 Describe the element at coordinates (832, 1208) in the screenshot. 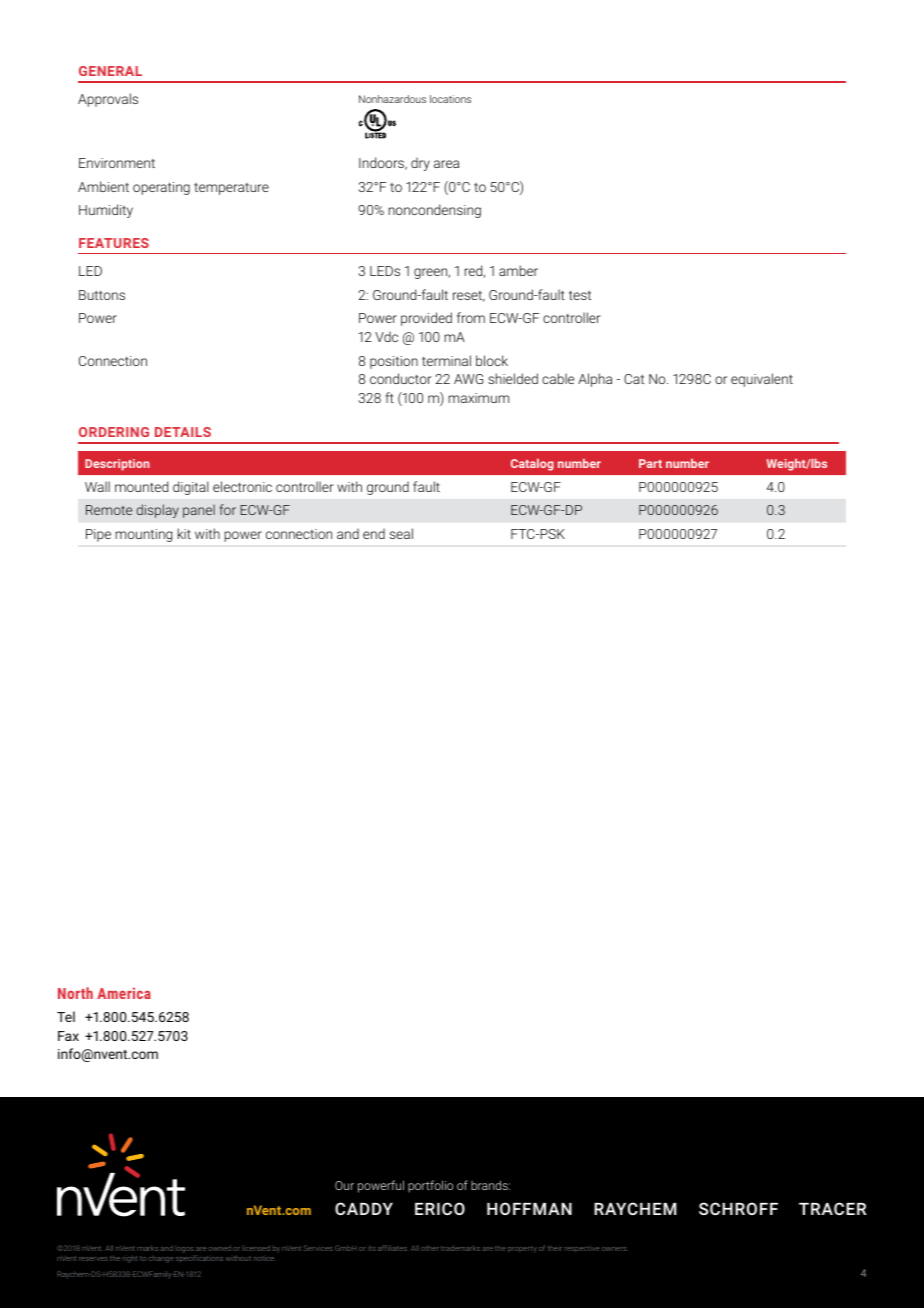

I see `TRACER` at that location.
